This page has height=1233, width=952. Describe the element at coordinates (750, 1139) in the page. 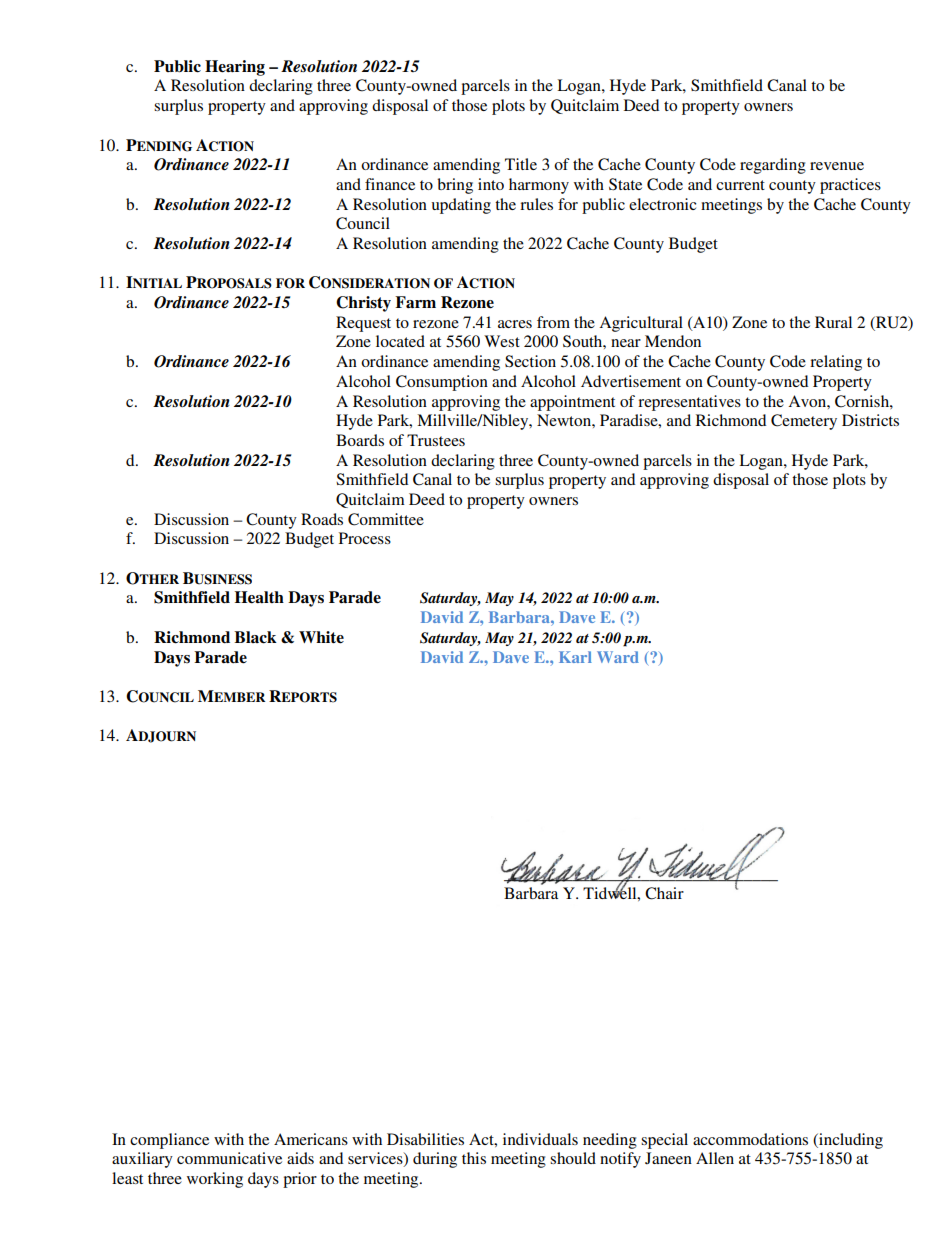

I see `accommodations` at that location.
